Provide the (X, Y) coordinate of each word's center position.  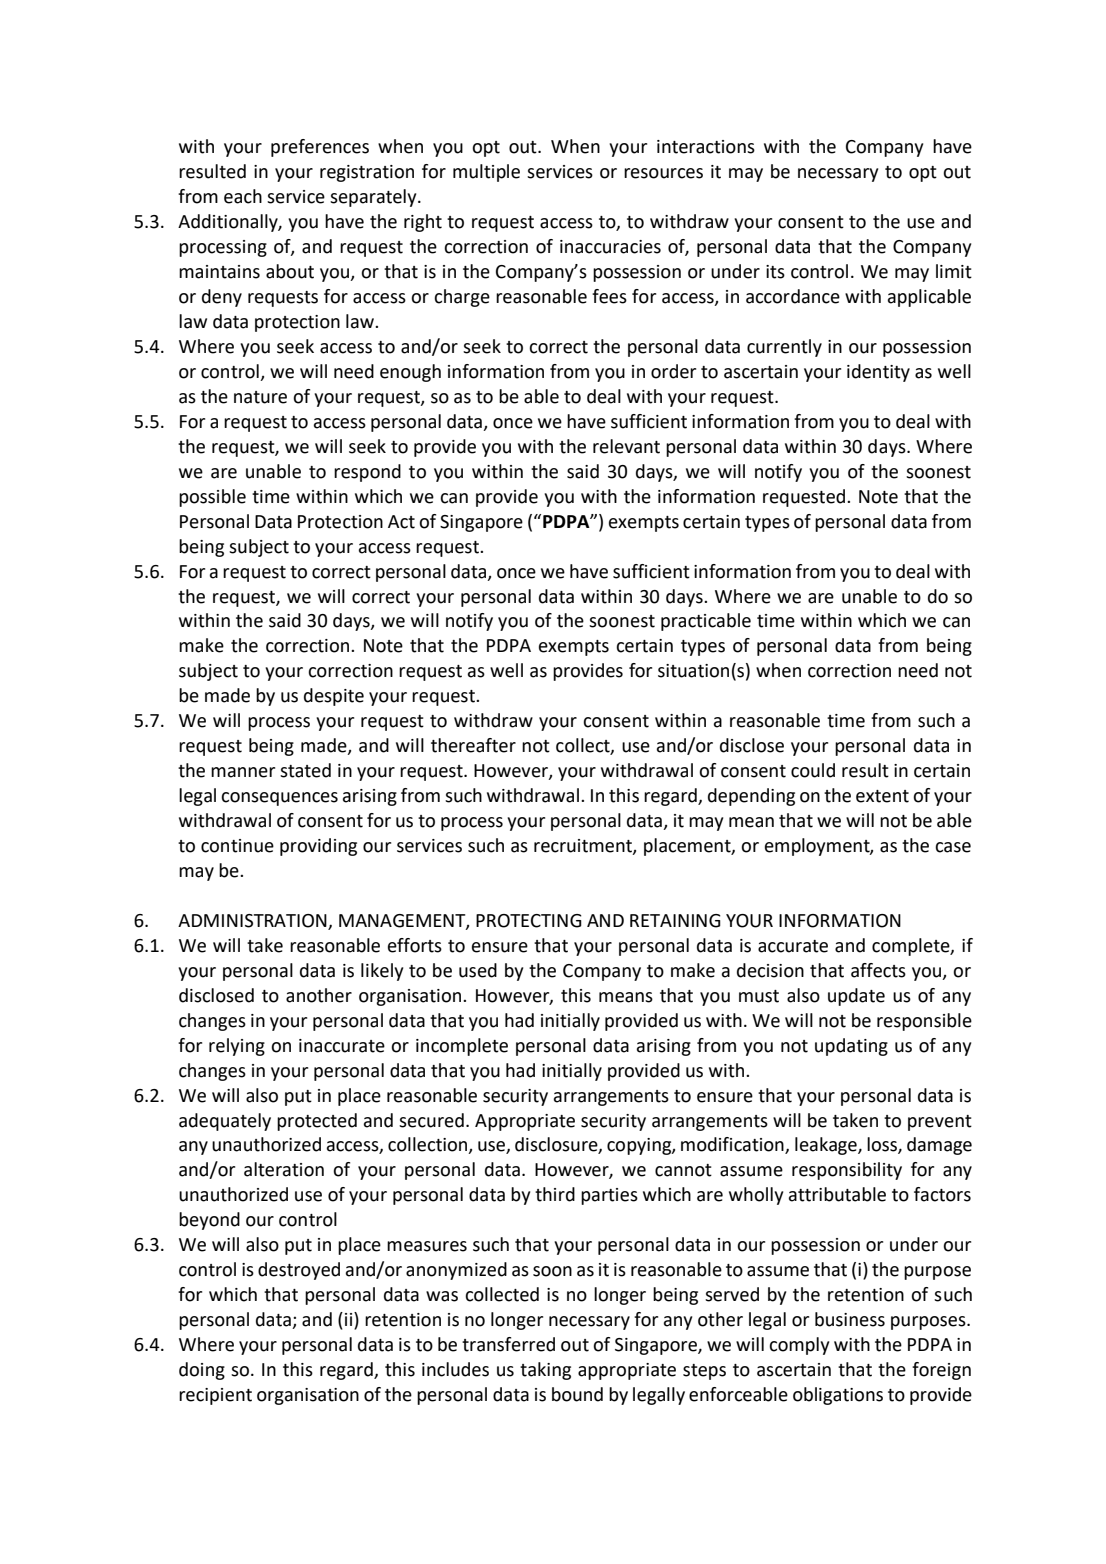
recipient (215, 1396)
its (775, 272)
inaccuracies (610, 247)
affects (878, 970)
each (243, 196)
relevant (626, 446)
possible (212, 498)
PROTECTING (529, 921)
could (813, 770)
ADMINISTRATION (252, 921)
